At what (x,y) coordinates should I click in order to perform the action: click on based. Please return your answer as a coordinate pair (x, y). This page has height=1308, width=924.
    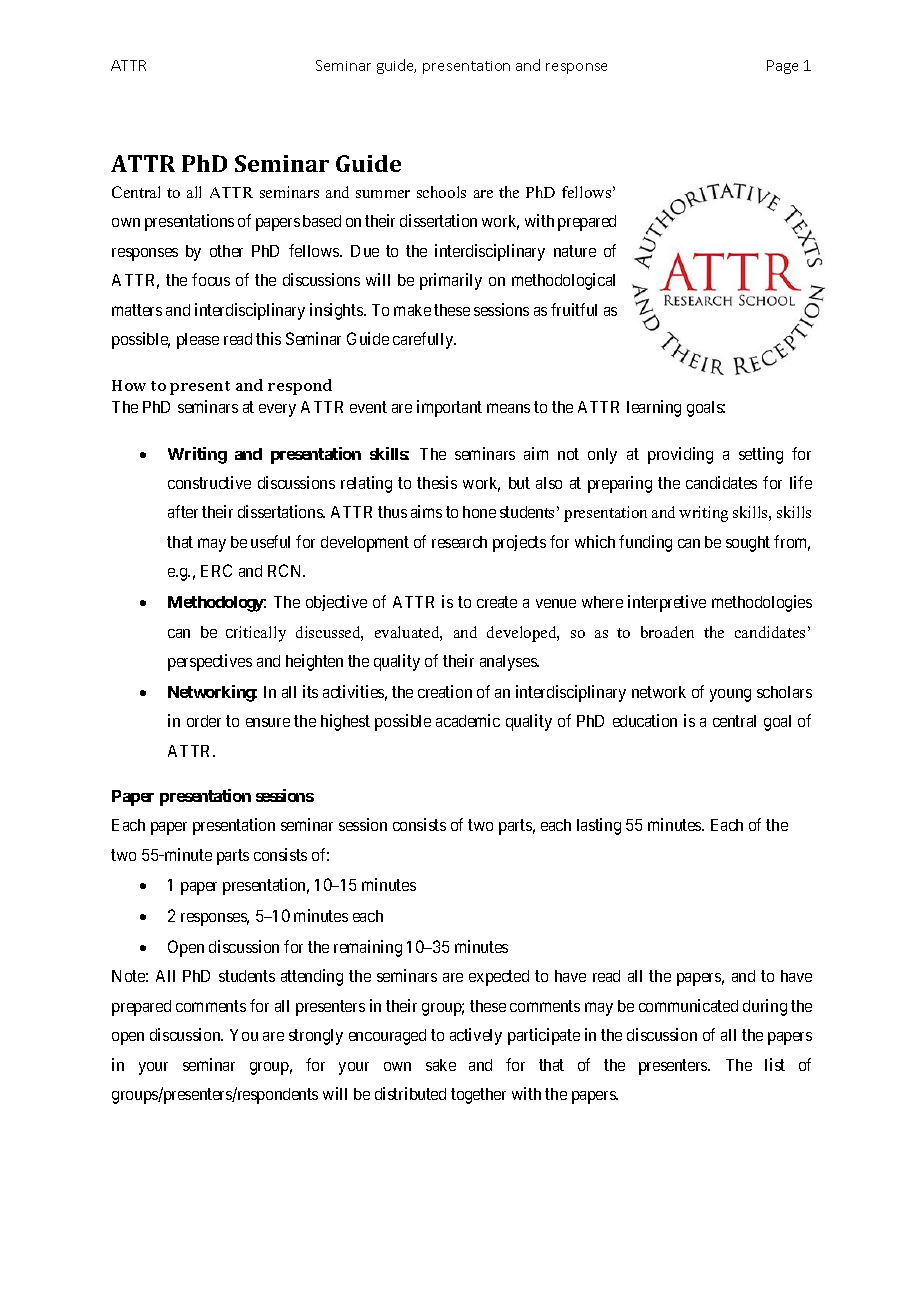
    Looking at the image, I should click on (322, 221).
